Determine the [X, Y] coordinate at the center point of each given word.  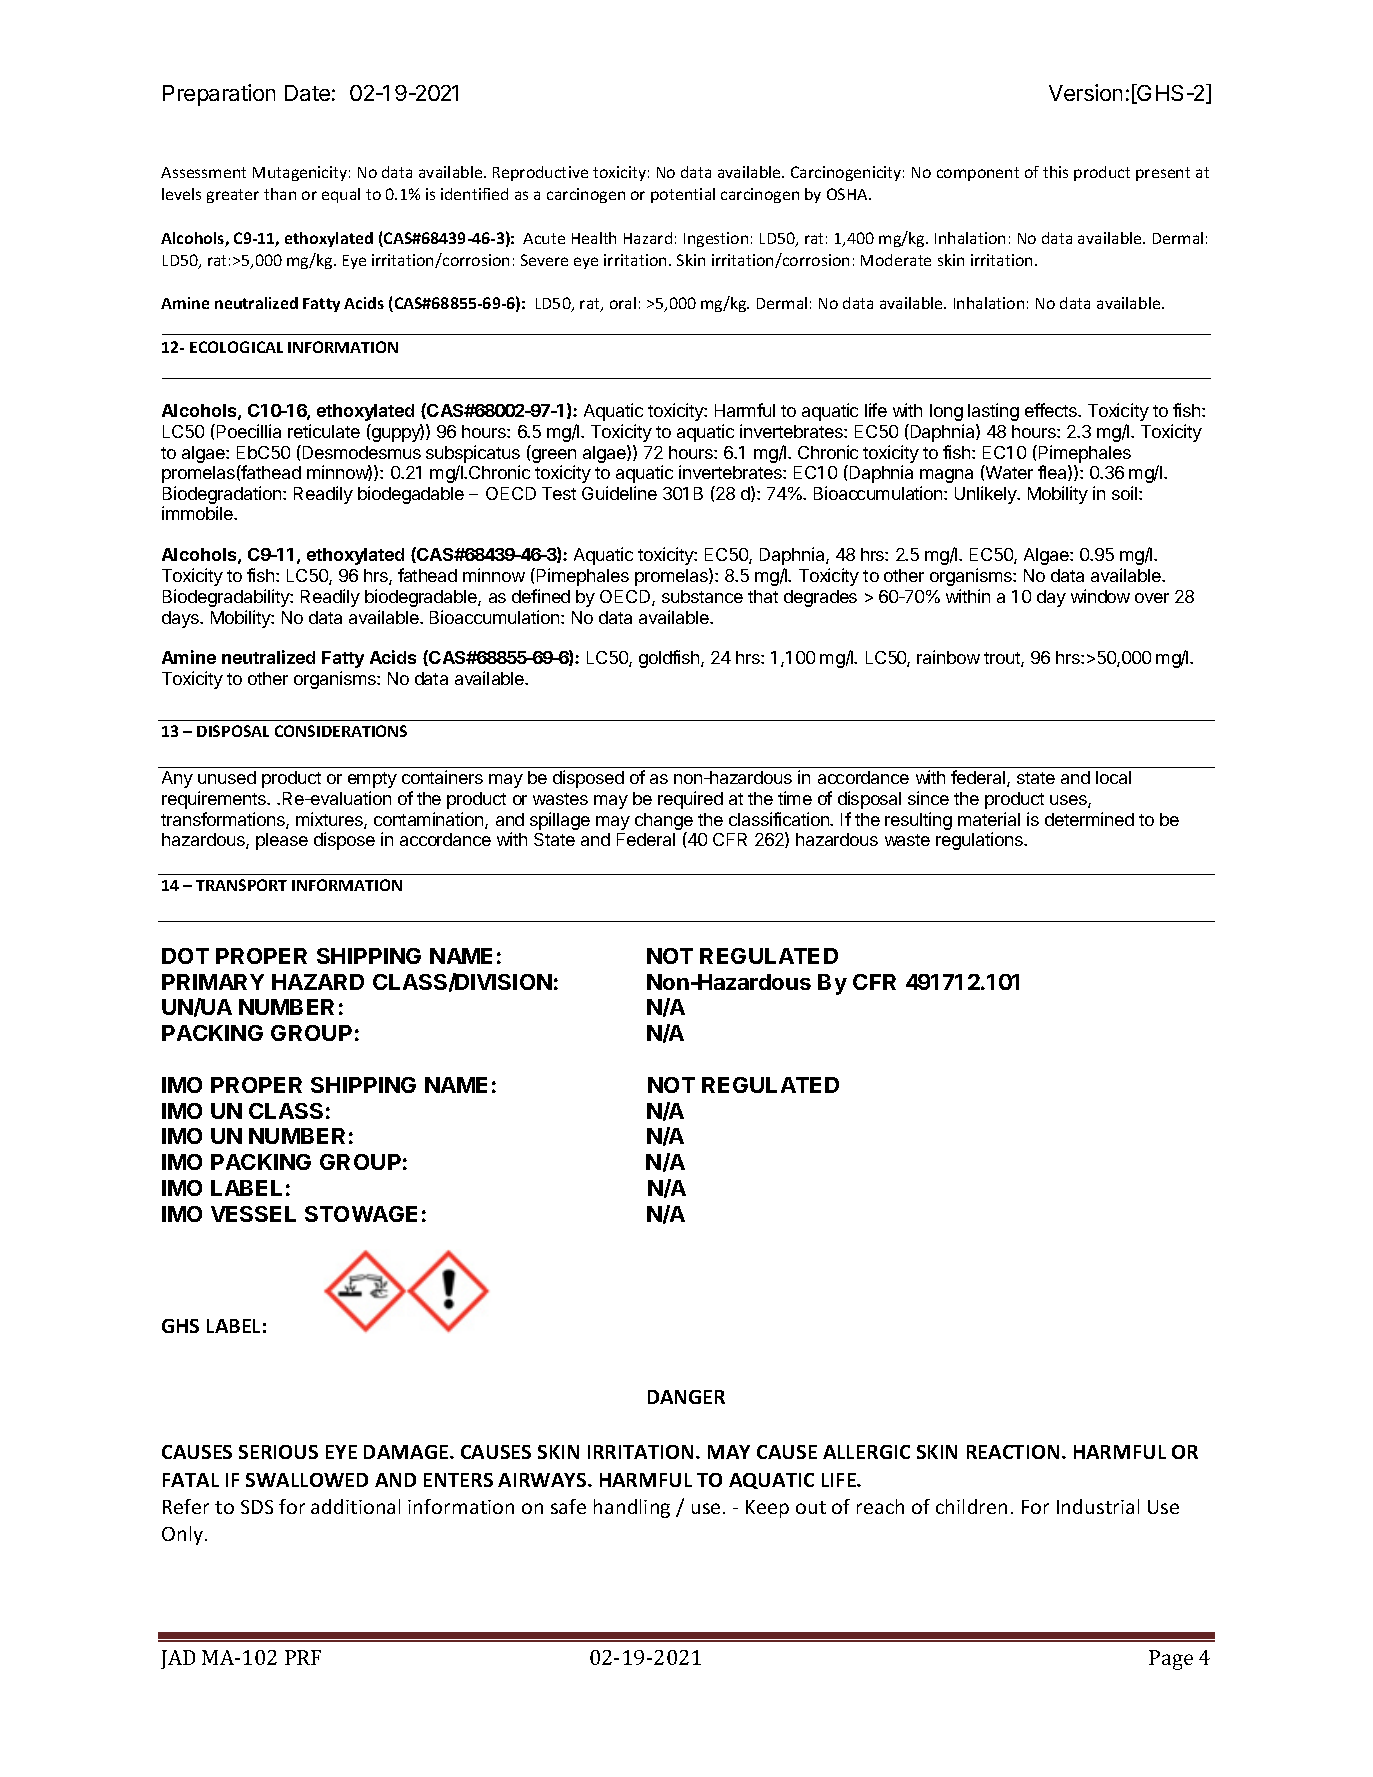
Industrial [1098, 1506]
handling [632, 1508]
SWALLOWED [307, 1480]
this [1055, 172]
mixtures [330, 820]
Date [307, 93]
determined [1089, 819]
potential [683, 195]
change [664, 821]
